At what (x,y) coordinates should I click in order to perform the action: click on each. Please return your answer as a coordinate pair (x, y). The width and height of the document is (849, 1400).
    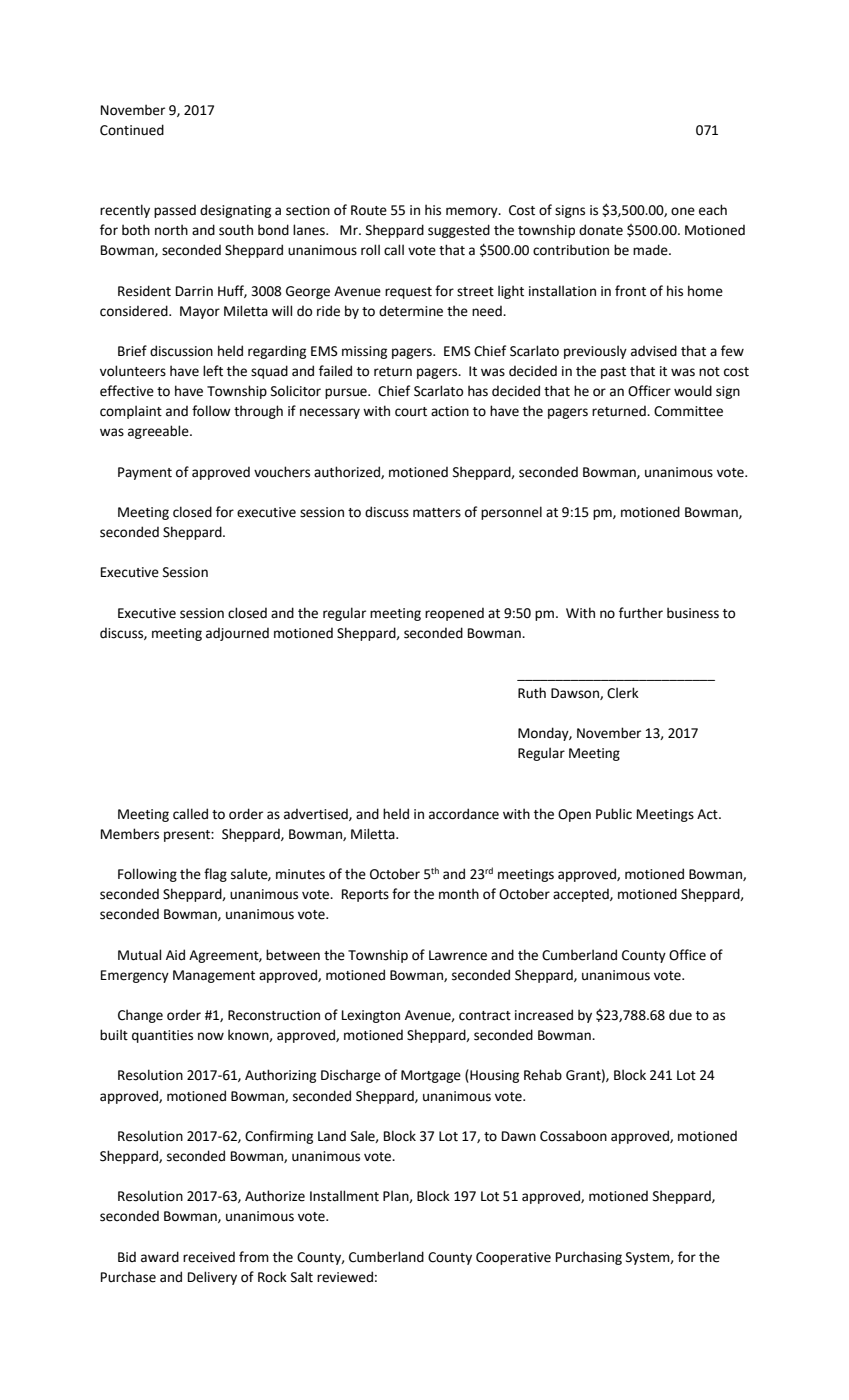
    Looking at the image, I should click on (713, 210).
